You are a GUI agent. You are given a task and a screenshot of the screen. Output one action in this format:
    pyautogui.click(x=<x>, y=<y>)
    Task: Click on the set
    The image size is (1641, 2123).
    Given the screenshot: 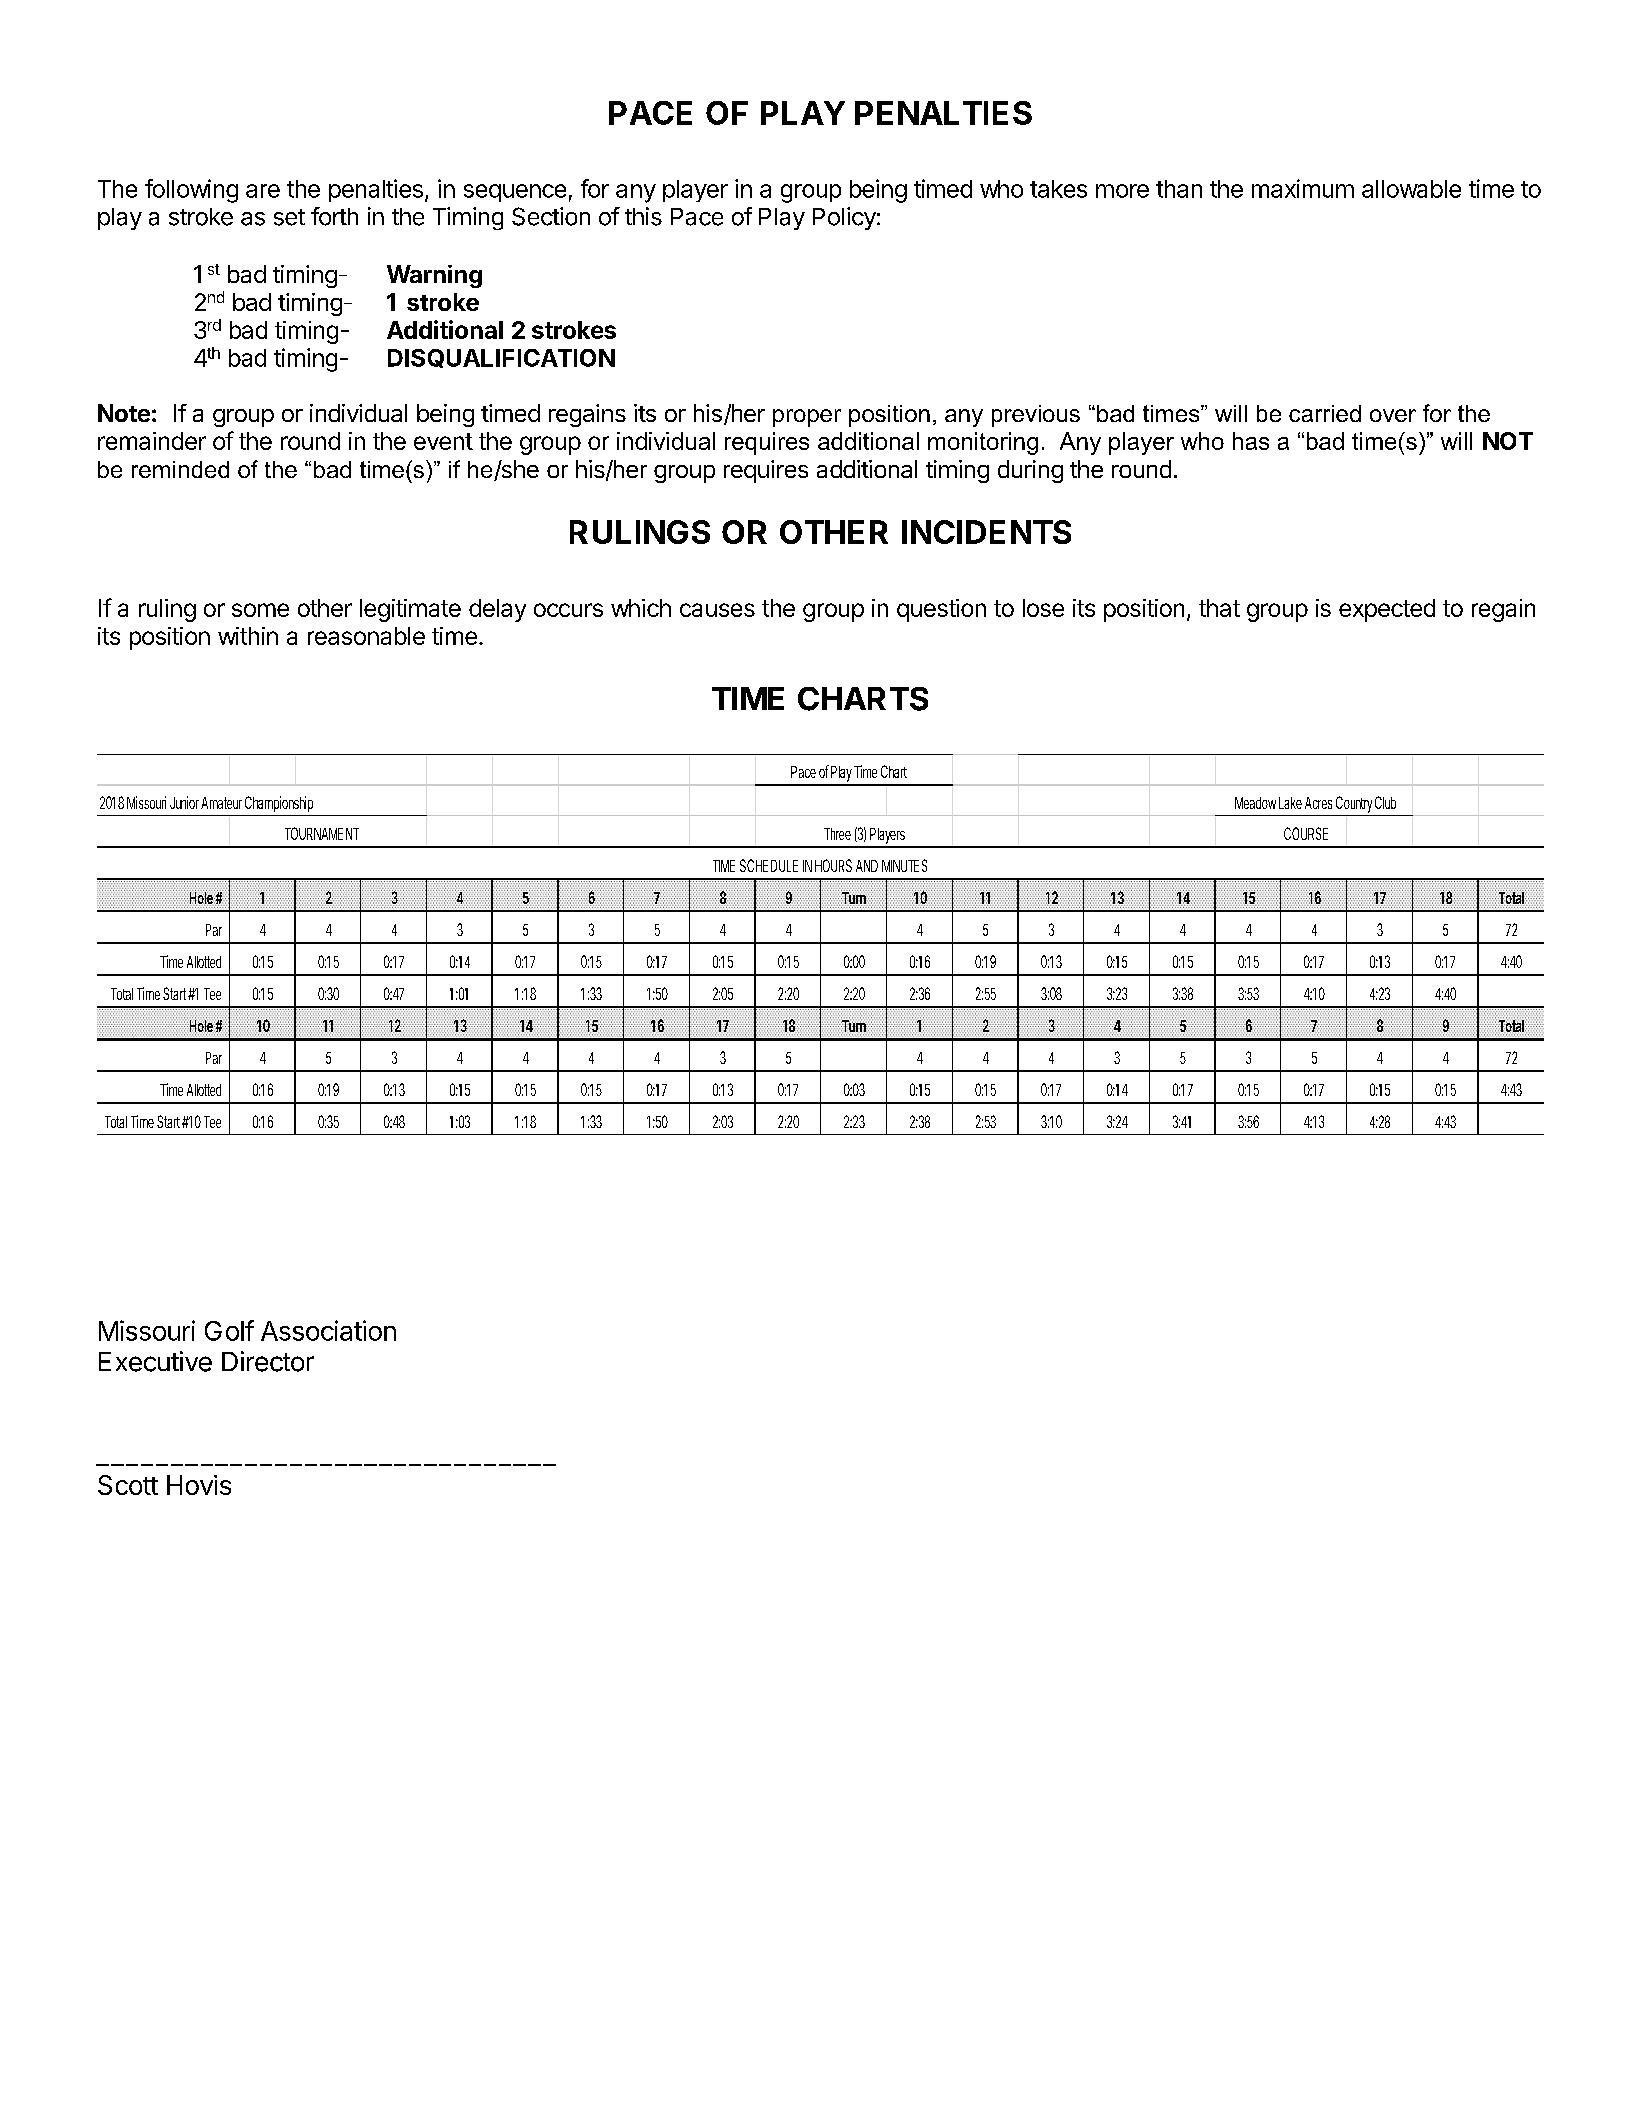 What is the action you would take?
    pyautogui.click(x=289, y=217)
